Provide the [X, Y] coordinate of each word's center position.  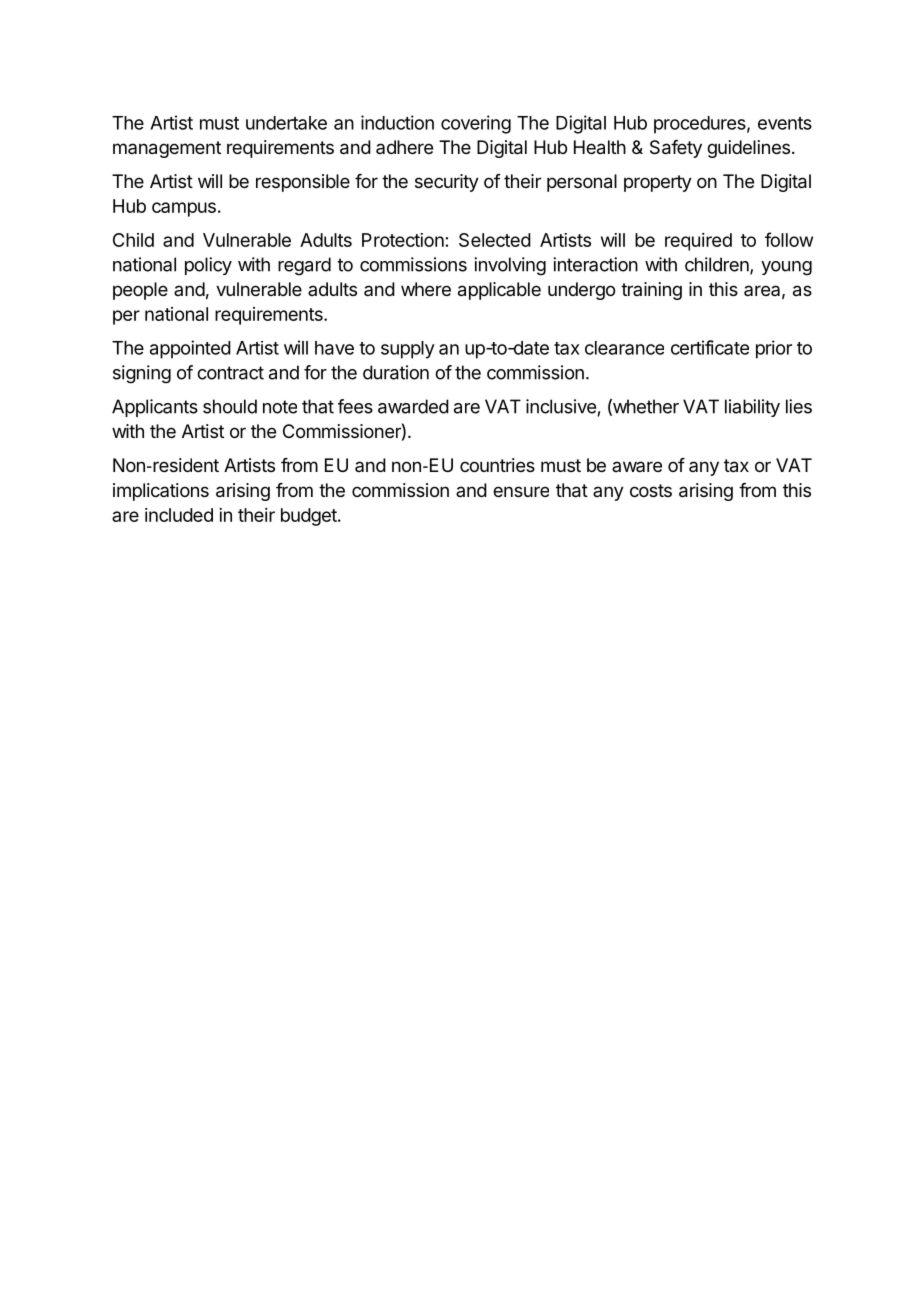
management [167, 149]
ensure [521, 491]
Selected [495, 240]
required [698, 242]
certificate [710, 347]
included [179, 515]
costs [651, 490]
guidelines [748, 149]
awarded [413, 406]
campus [184, 209]
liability [752, 408]
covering [476, 124]
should [230, 406]
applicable [499, 291]
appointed [190, 349]
